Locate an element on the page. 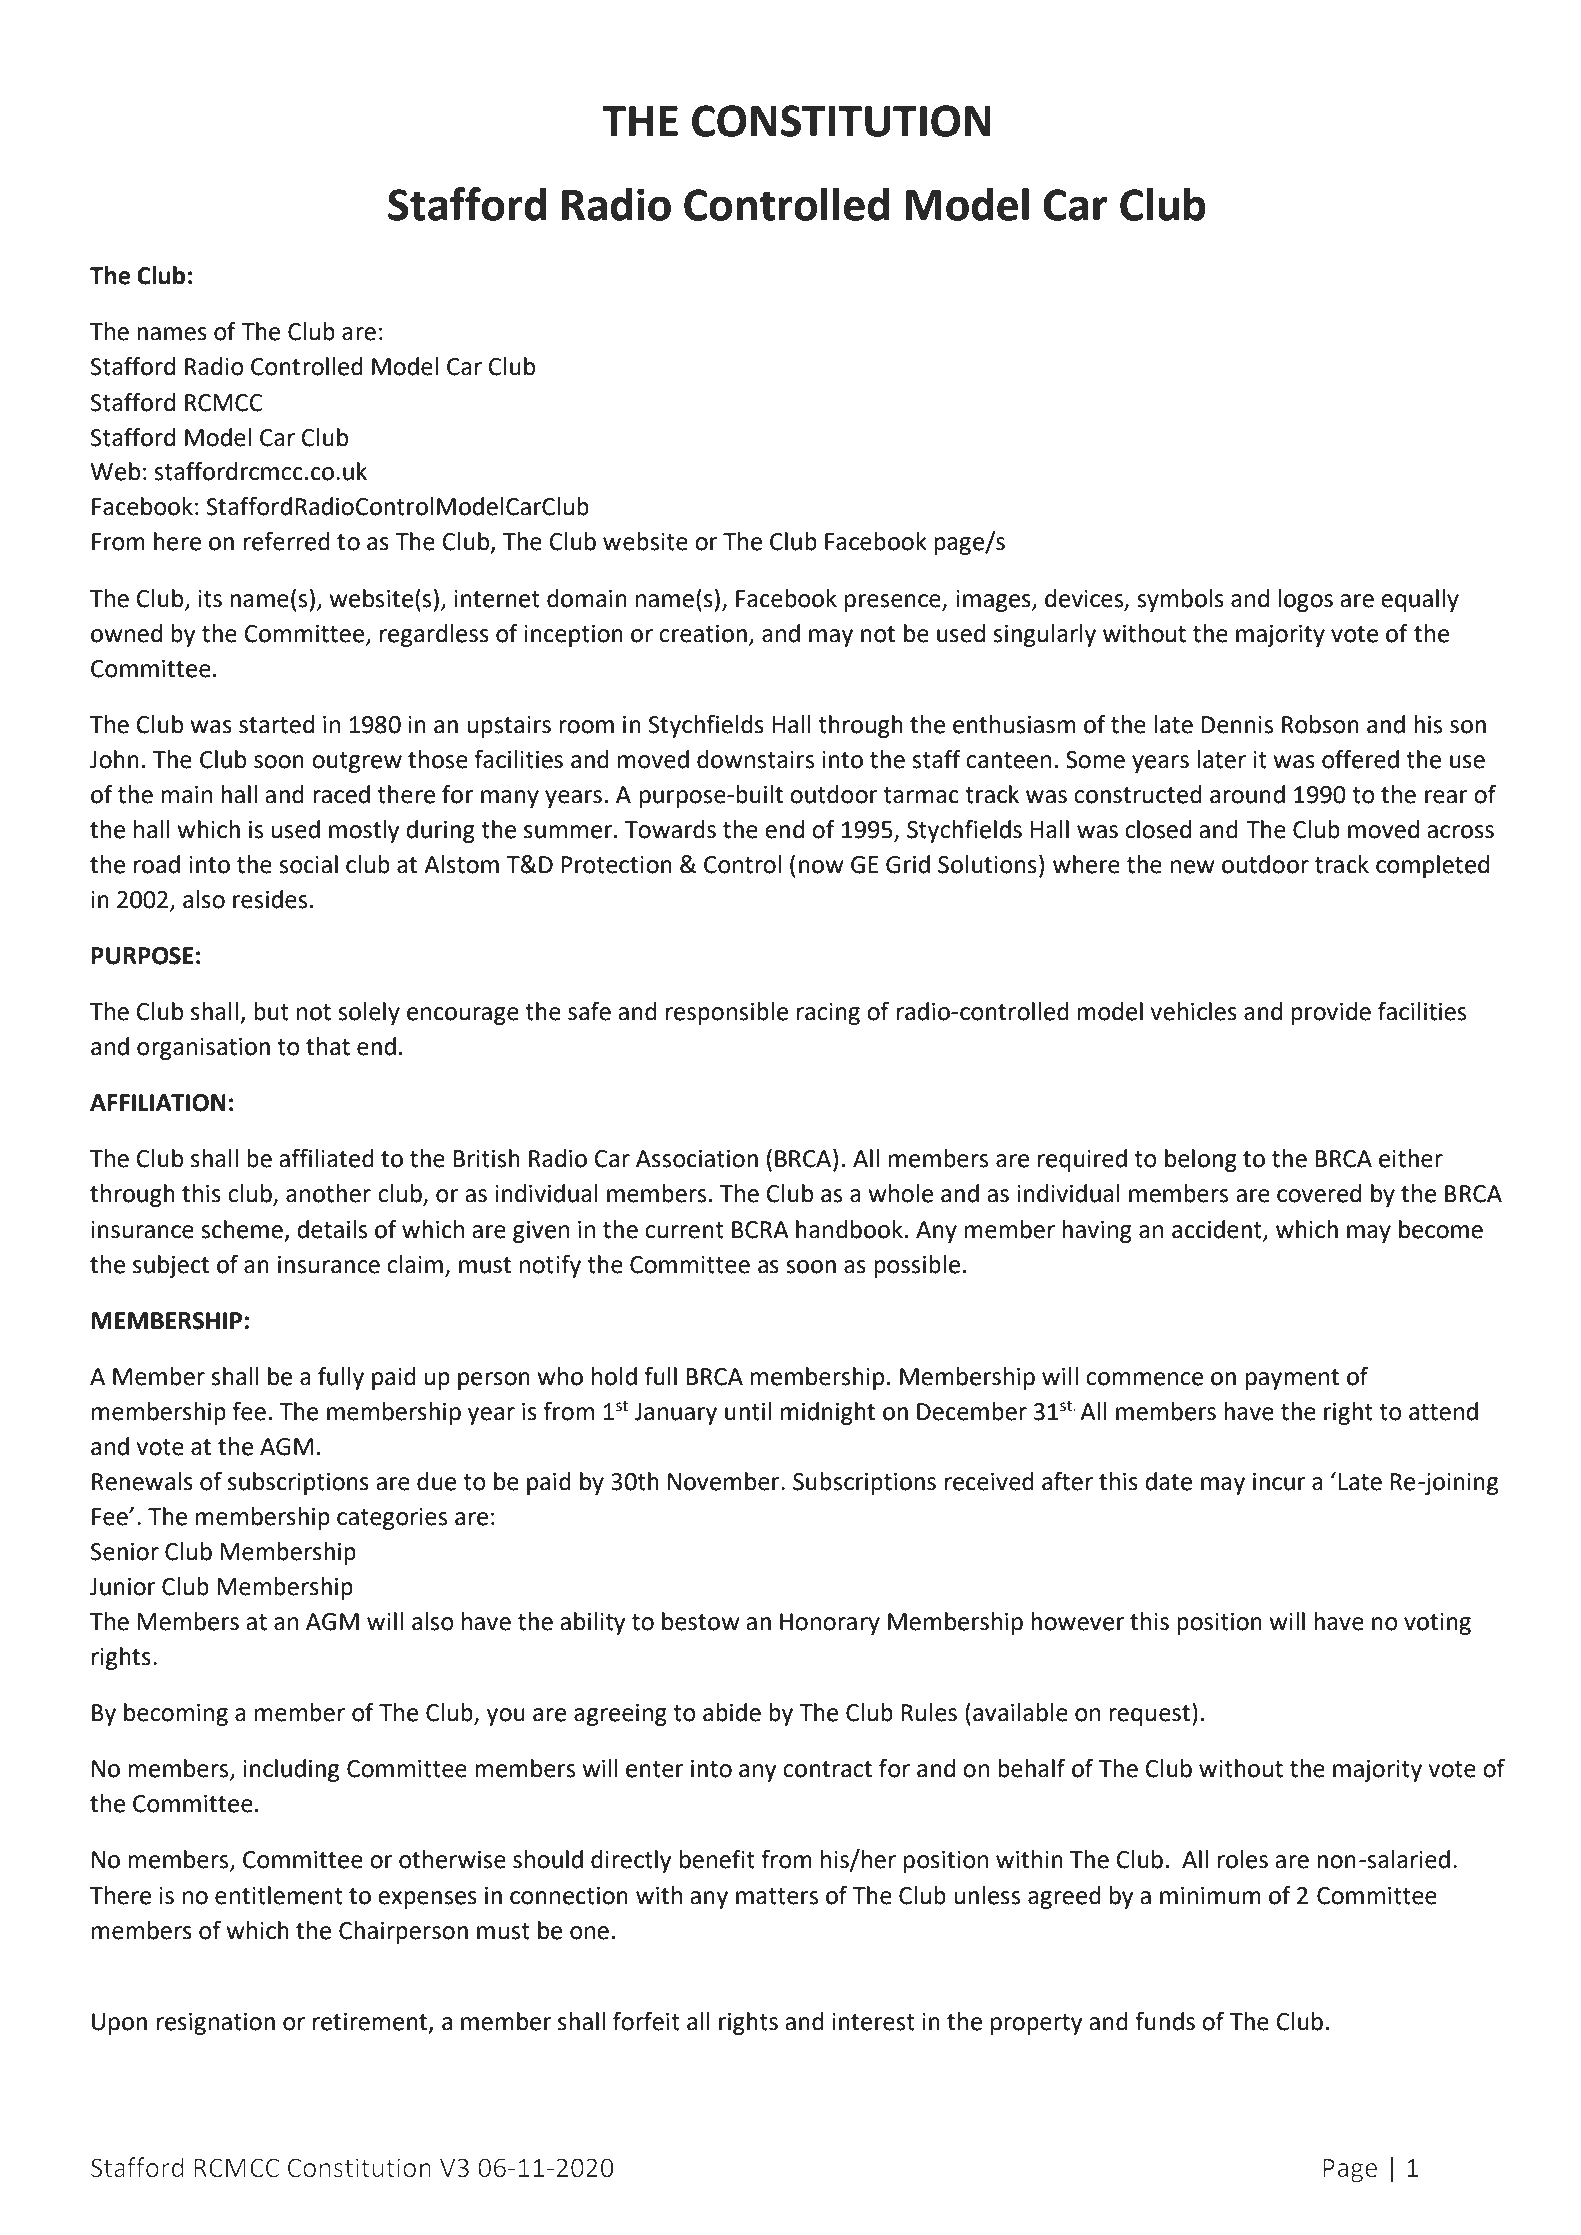 This image has width=1581, height=2235. completed is located at coordinates (1432, 866).
